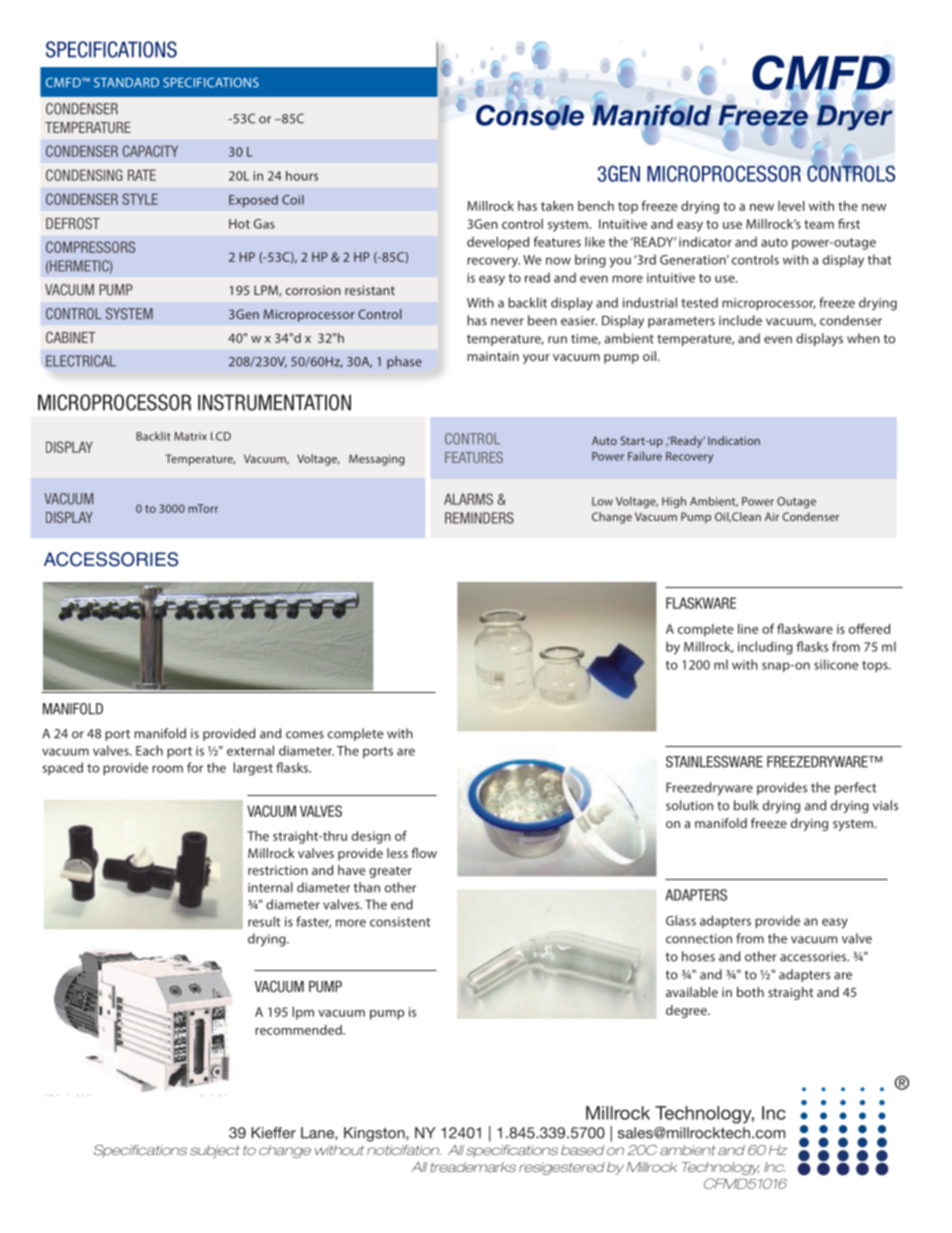 The width and height of the image is (952, 1233). Describe the element at coordinates (855, 117) in the image. I see `Dryer` at that location.
